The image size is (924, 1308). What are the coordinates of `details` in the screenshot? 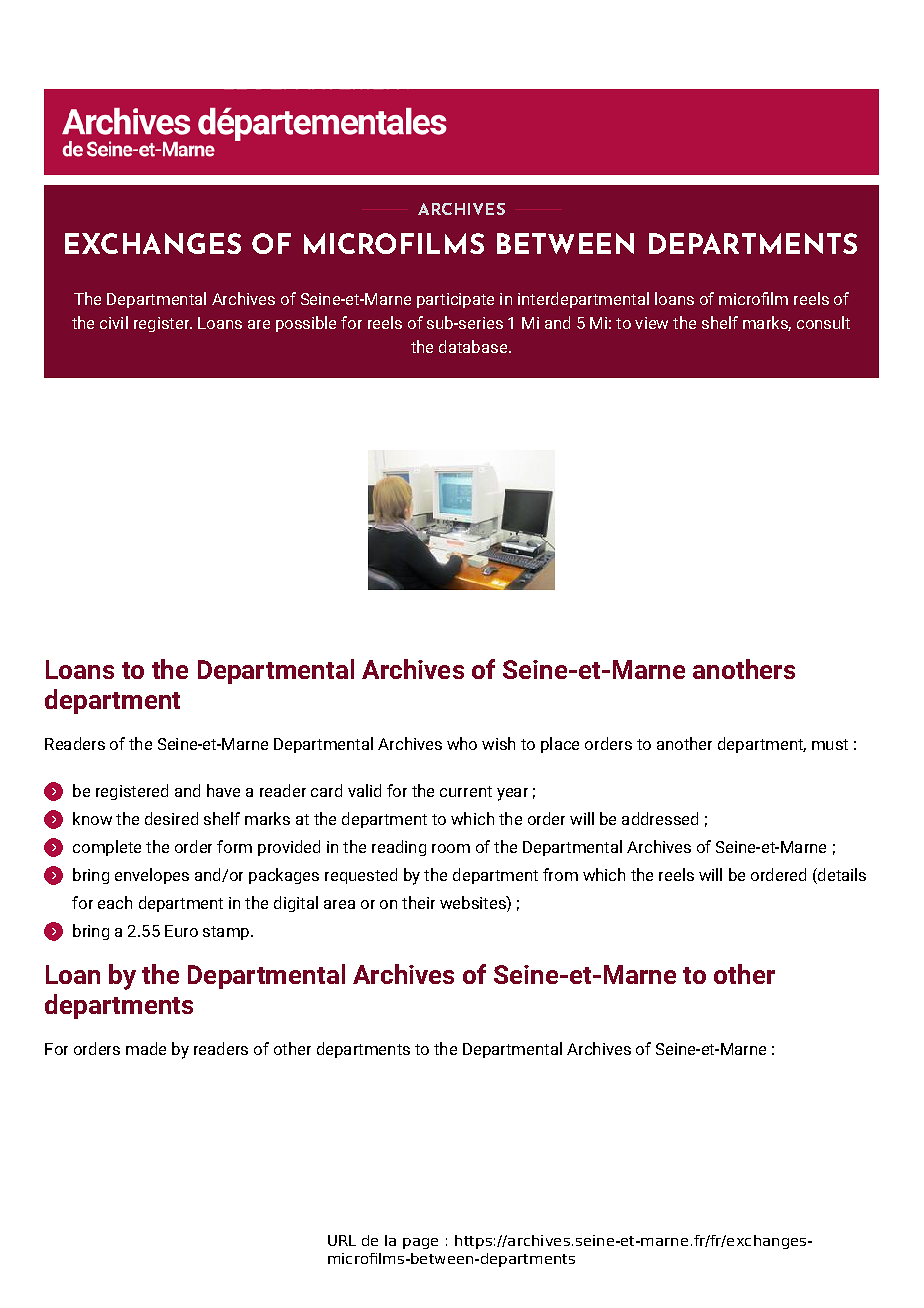 It's located at (841, 876).
